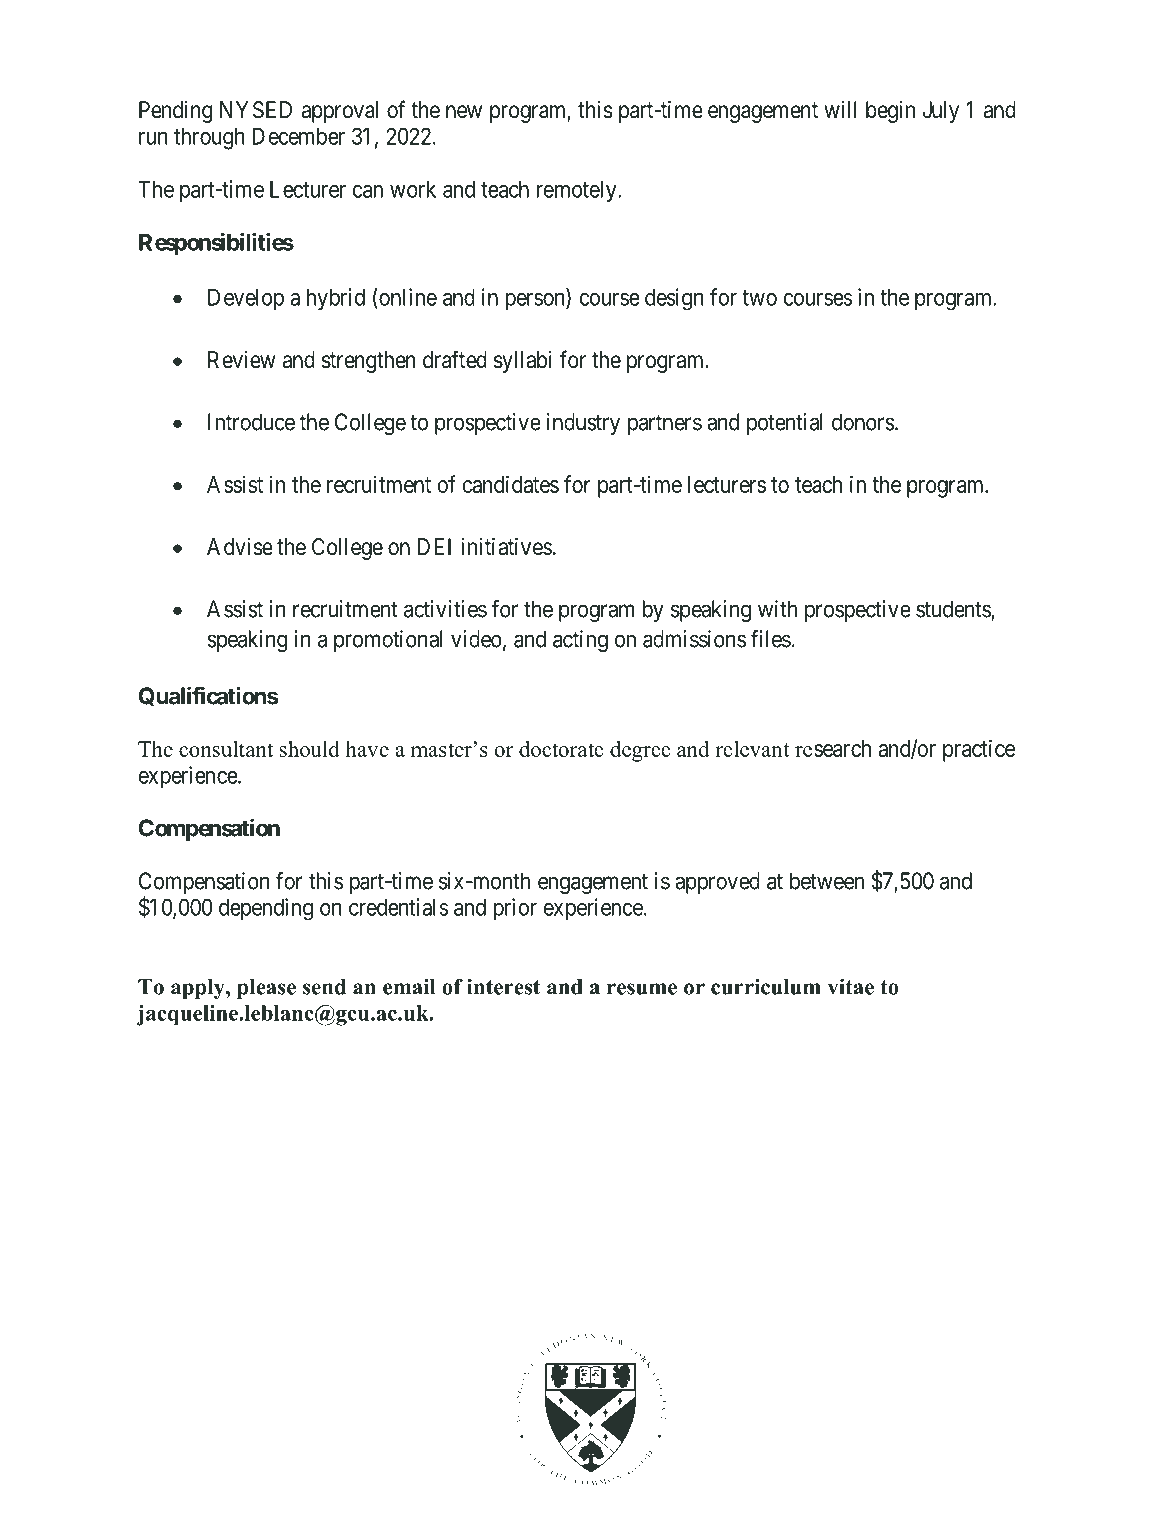 The height and width of the document is (1514, 1170). I want to click on remotely, so click(578, 192).
